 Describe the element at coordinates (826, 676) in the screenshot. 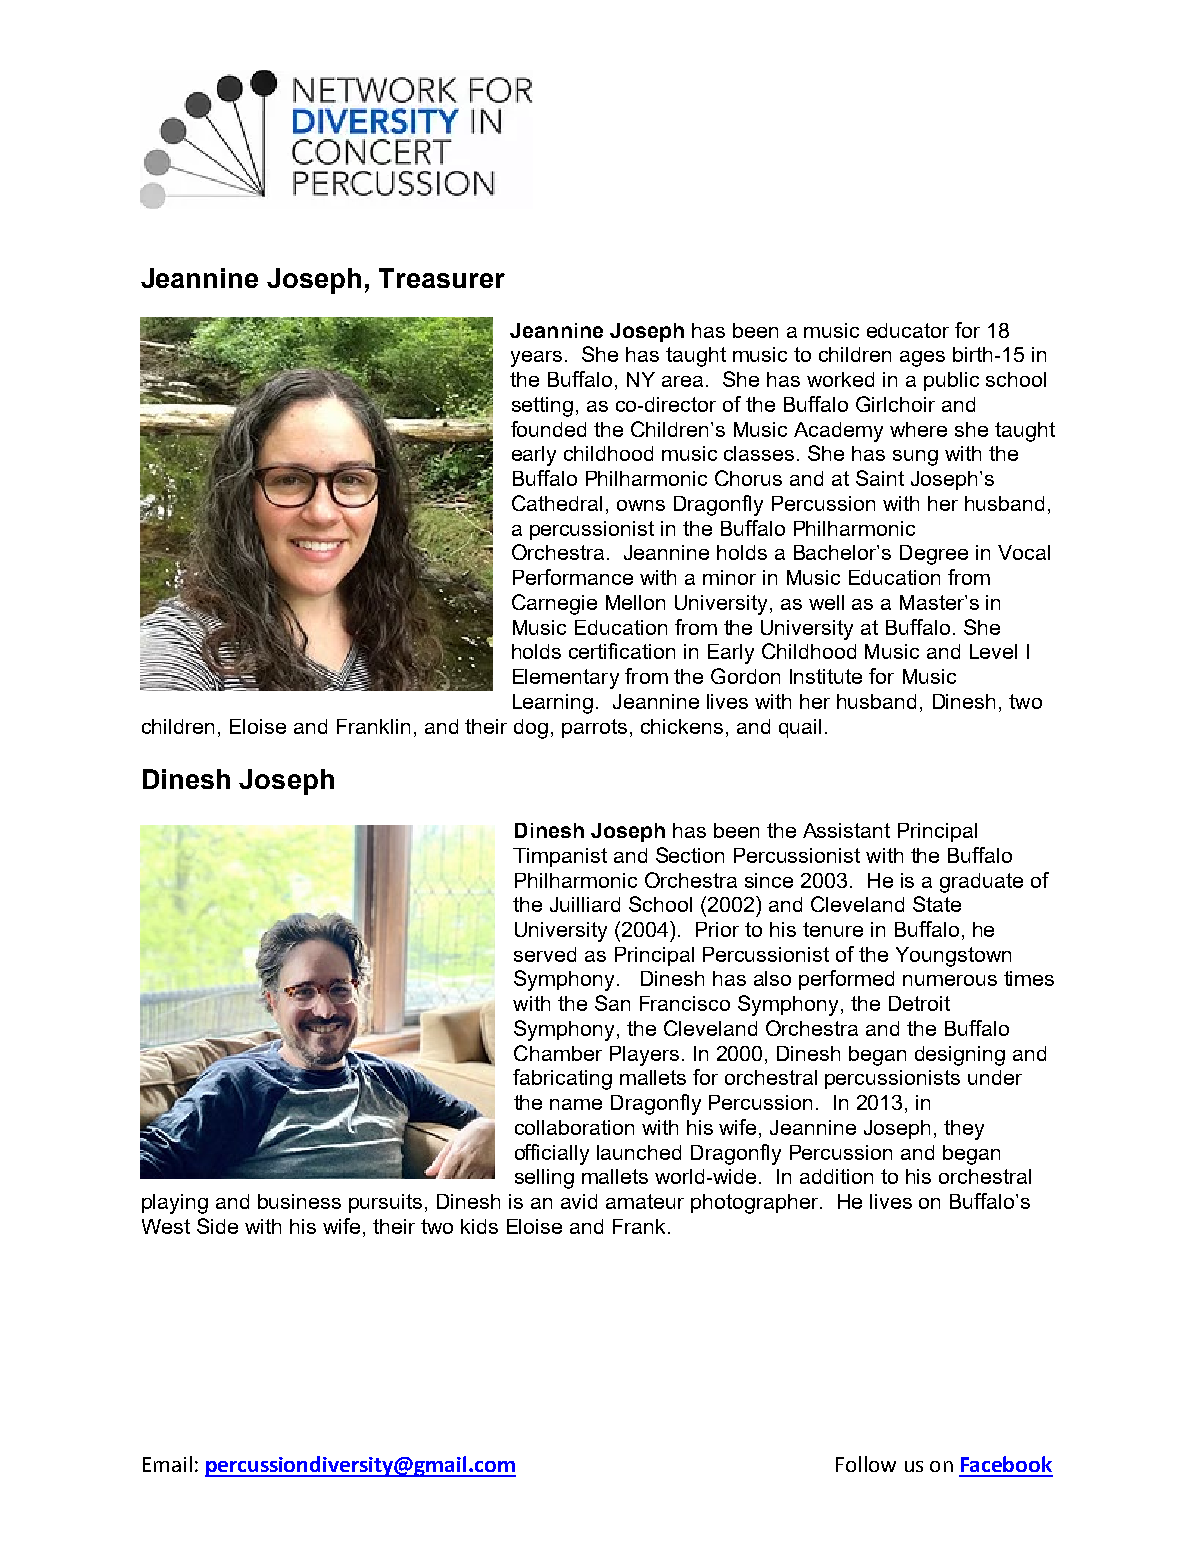

I see `Institute` at that location.
